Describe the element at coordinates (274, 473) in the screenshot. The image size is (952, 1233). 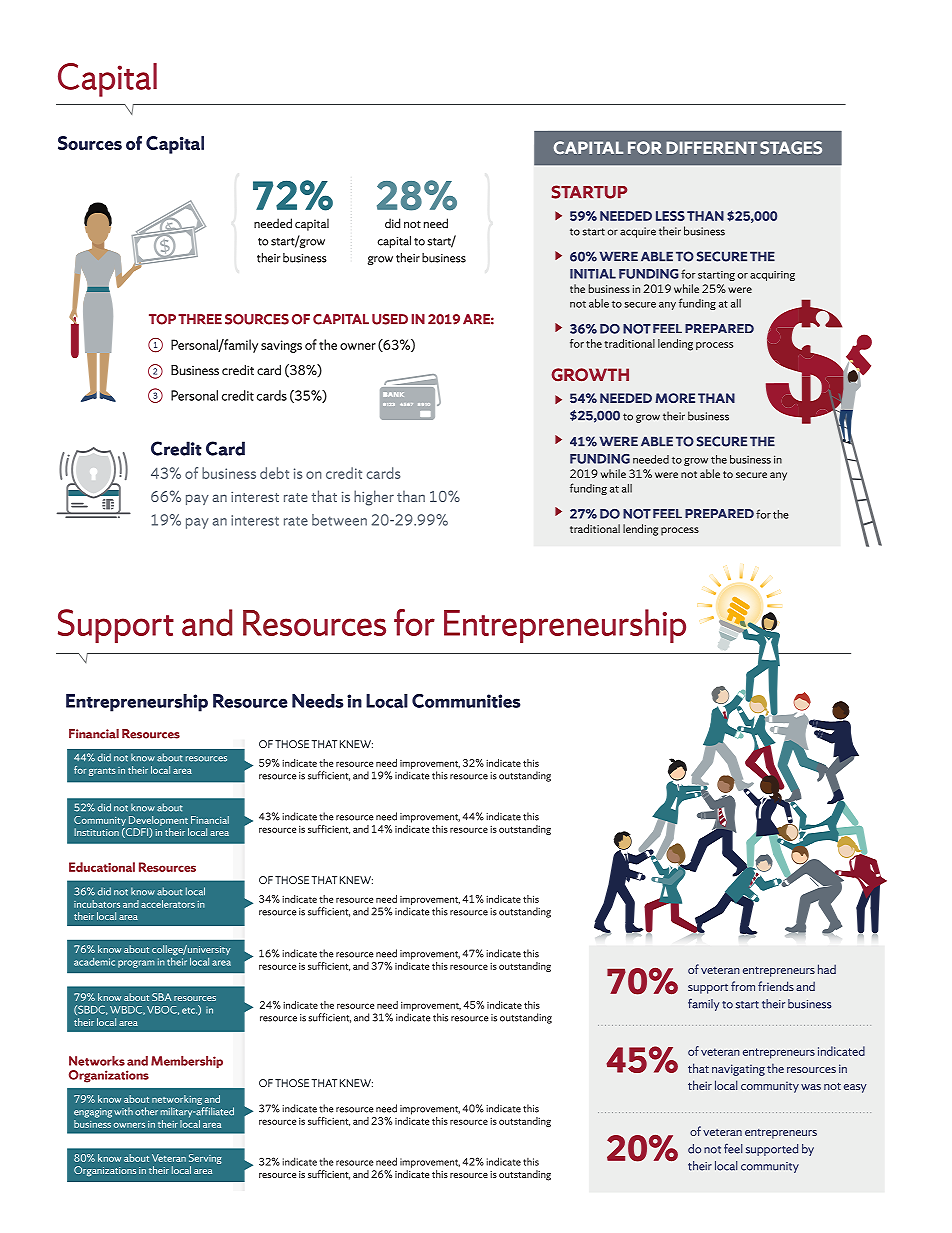
I see `debt` at that location.
